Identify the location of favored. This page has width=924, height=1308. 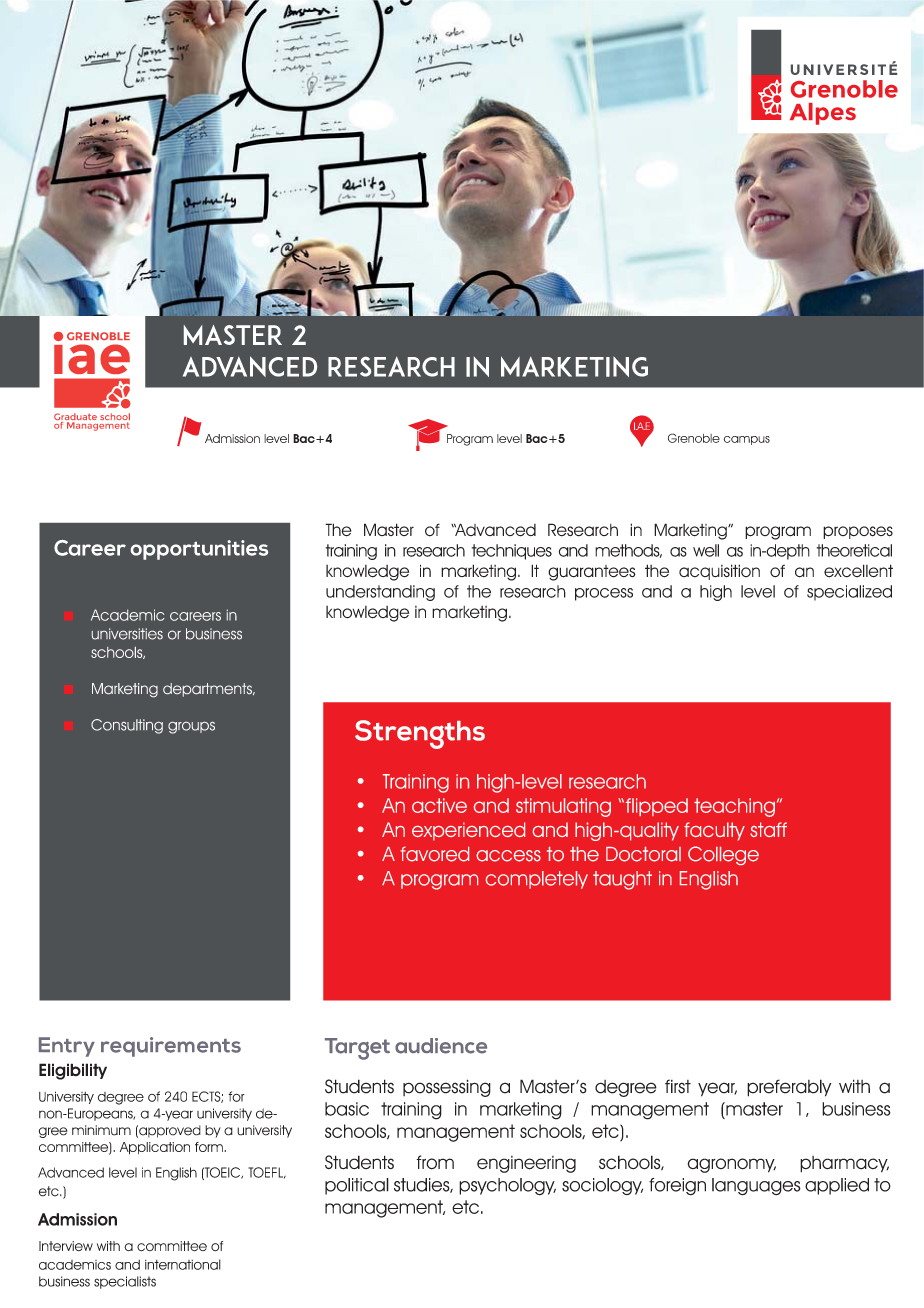
(434, 854).
